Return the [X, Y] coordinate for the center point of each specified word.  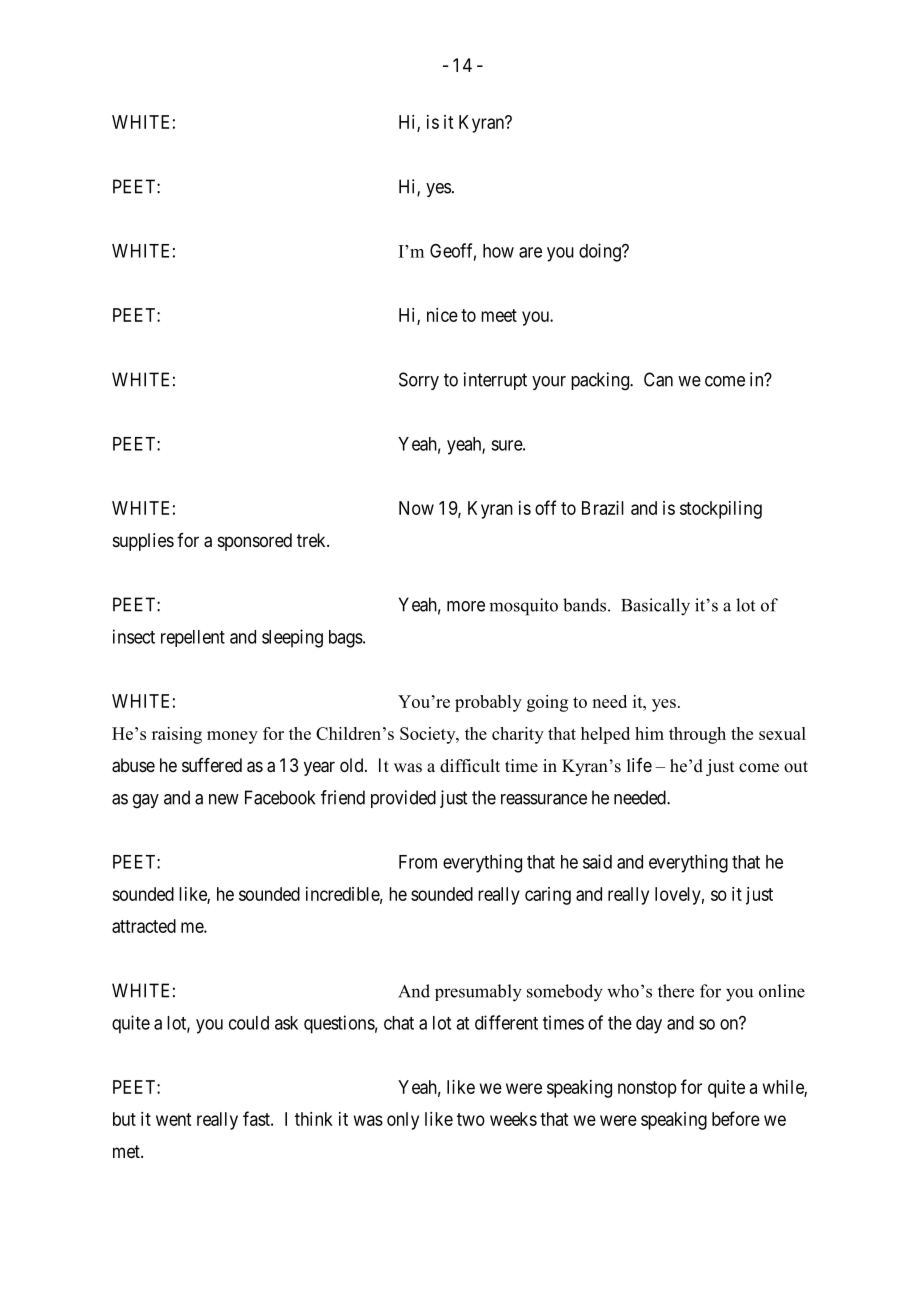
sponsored [255, 542]
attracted [144, 926]
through [697, 735]
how [498, 251]
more [466, 606]
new [224, 799]
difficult [470, 765]
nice [442, 315]
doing [601, 252]
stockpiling [721, 510]
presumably [478, 993]
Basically [655, 607]
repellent [193, 638]
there [676, 991]
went [173, 1119]
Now [416, 508]
